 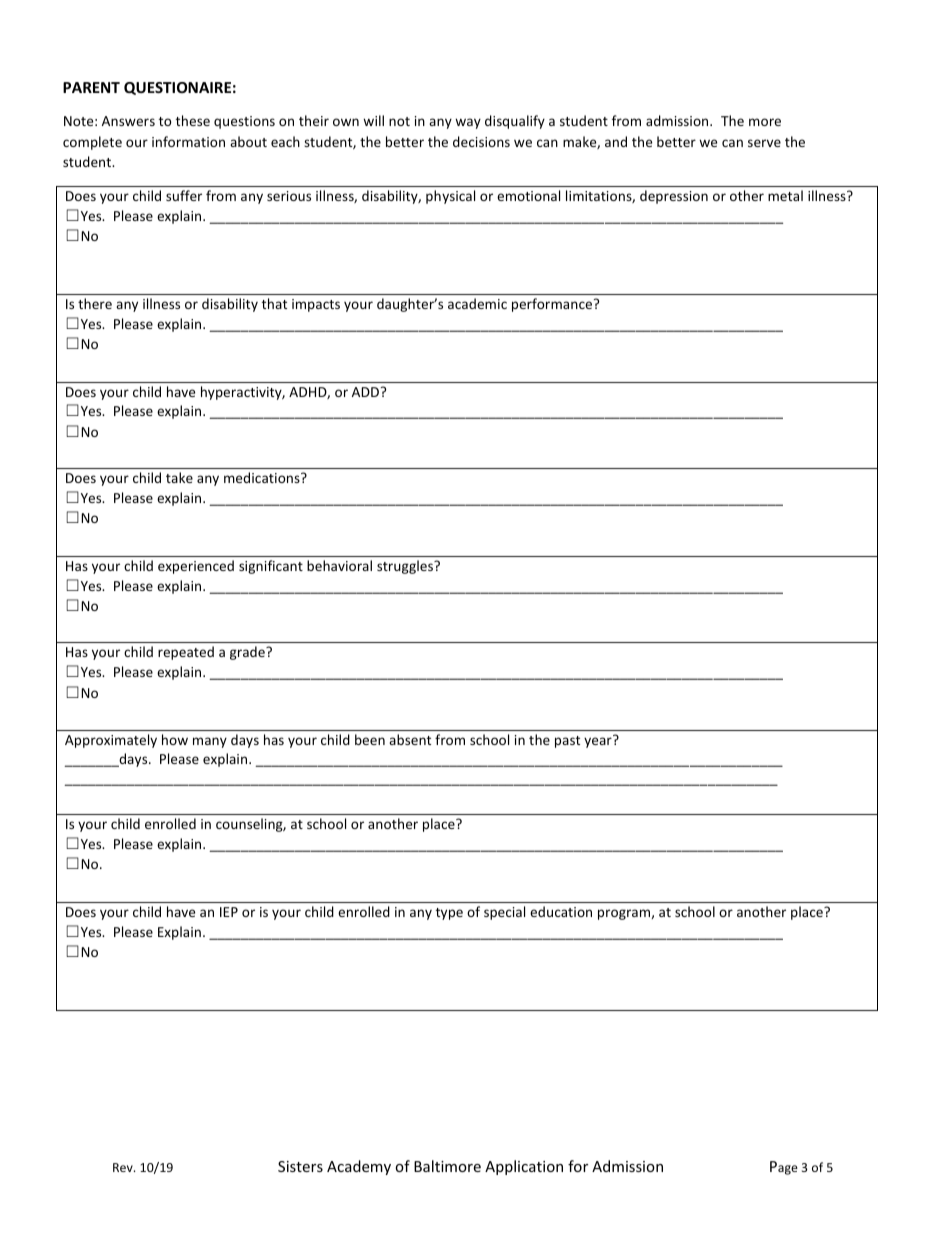 What do you see at coordinates (124, 1167) in the document?
I see `Rev` at bounding box center [124, 1167].
